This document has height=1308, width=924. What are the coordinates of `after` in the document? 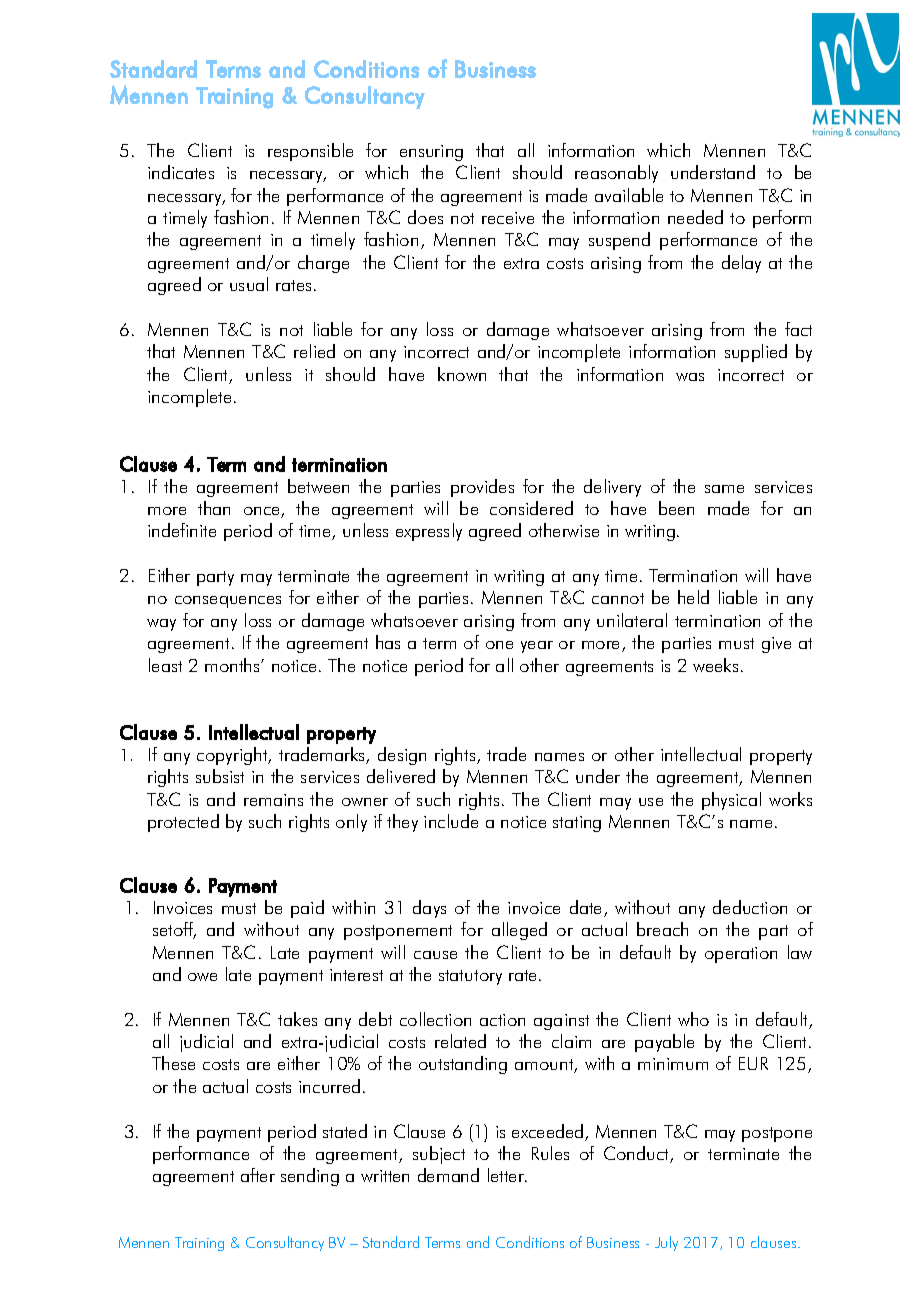 It's located at (258, 1175).
